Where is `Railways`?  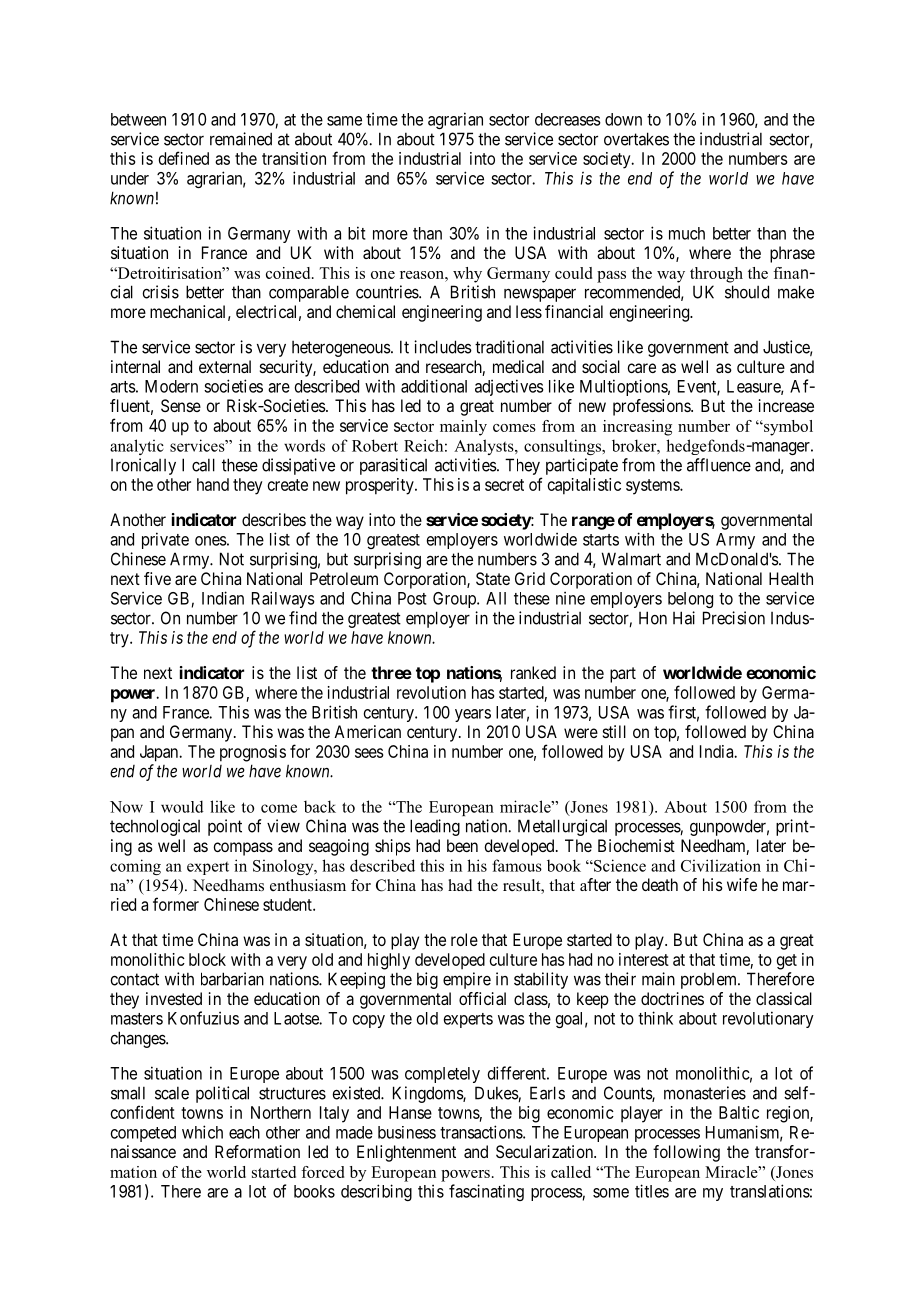 Railways is located at coordinates (283, 599).
